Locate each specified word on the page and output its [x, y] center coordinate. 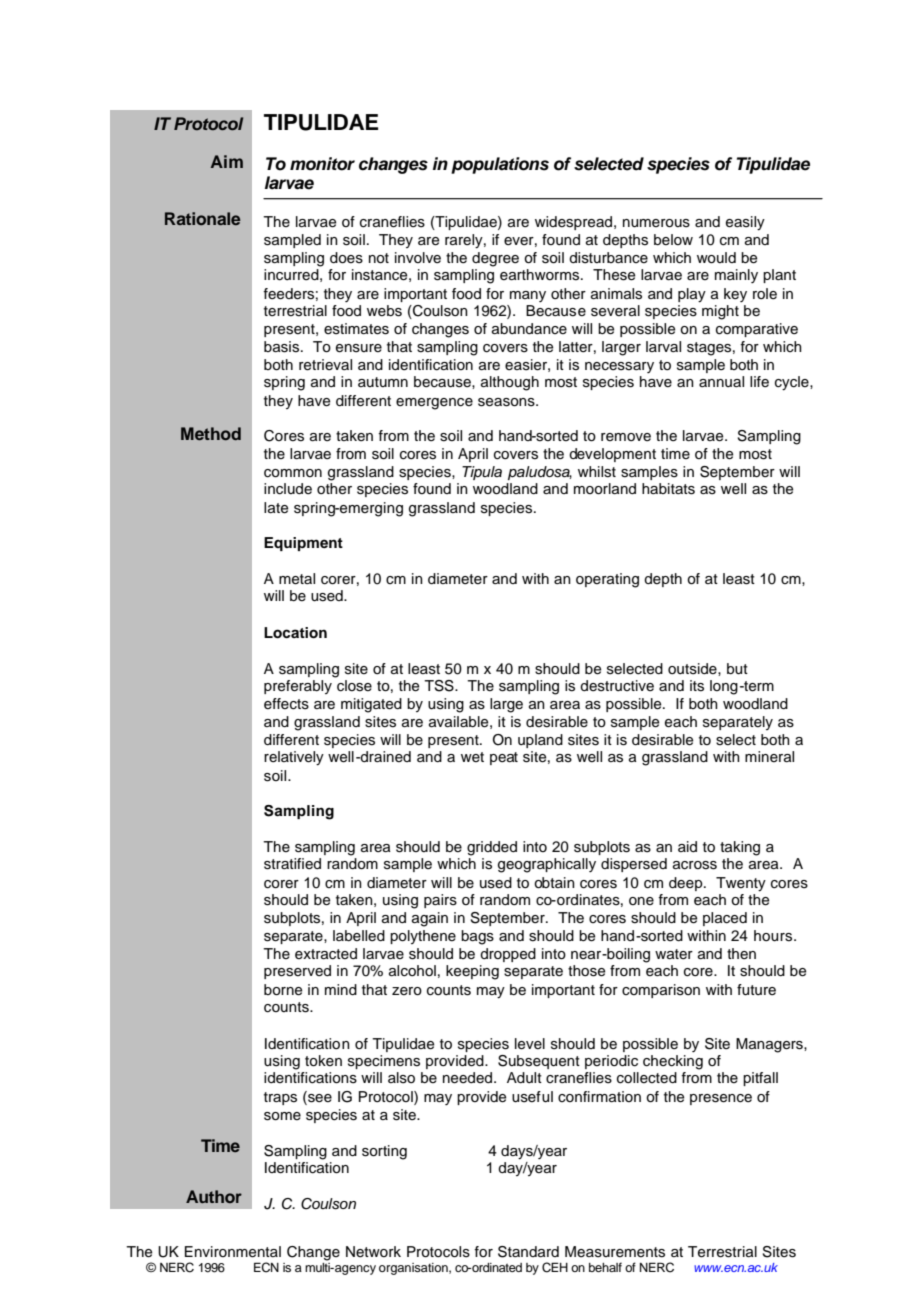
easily [745, 223]
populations [500, 165]
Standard [528, 1252]
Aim [227, 161]
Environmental [233, 1252]
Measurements [615, 1252]
